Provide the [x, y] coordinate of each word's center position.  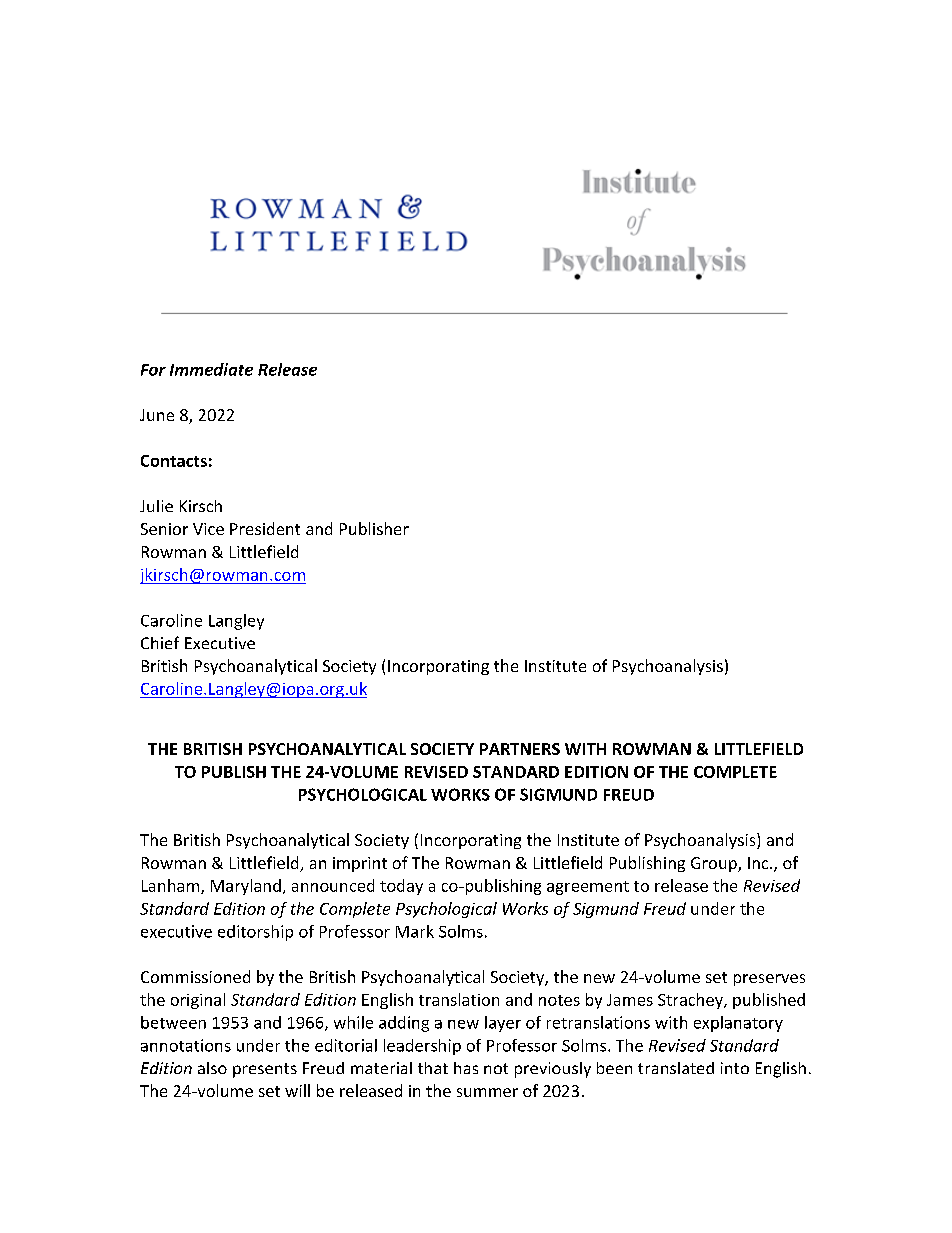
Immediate [211, 369]
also [212, 1068]
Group [715, 864]
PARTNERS [520, 749]
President [265, 528]
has [466, 1068]
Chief [160, 642]
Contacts [174, 461]
